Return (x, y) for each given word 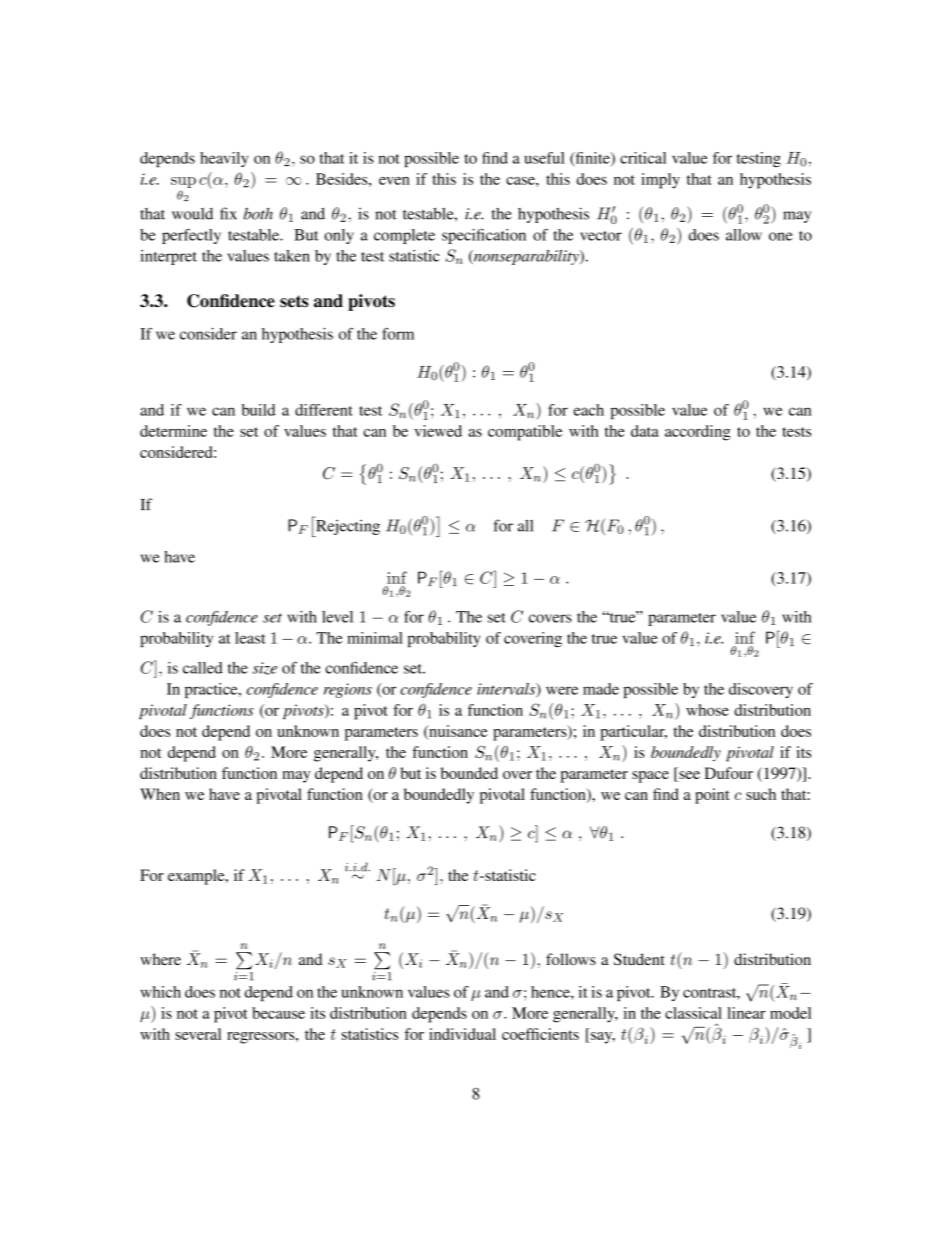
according (698, 433)
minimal (375, 638)
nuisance (457, 732)
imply (660, 181)
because (278, 1013)
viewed (438, 431)
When (160, 794)
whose (707, 710)
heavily (224, 159)
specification (484, 236)
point (712, 796)
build (258, 410)
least (250, 638)
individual (462, 1034)
